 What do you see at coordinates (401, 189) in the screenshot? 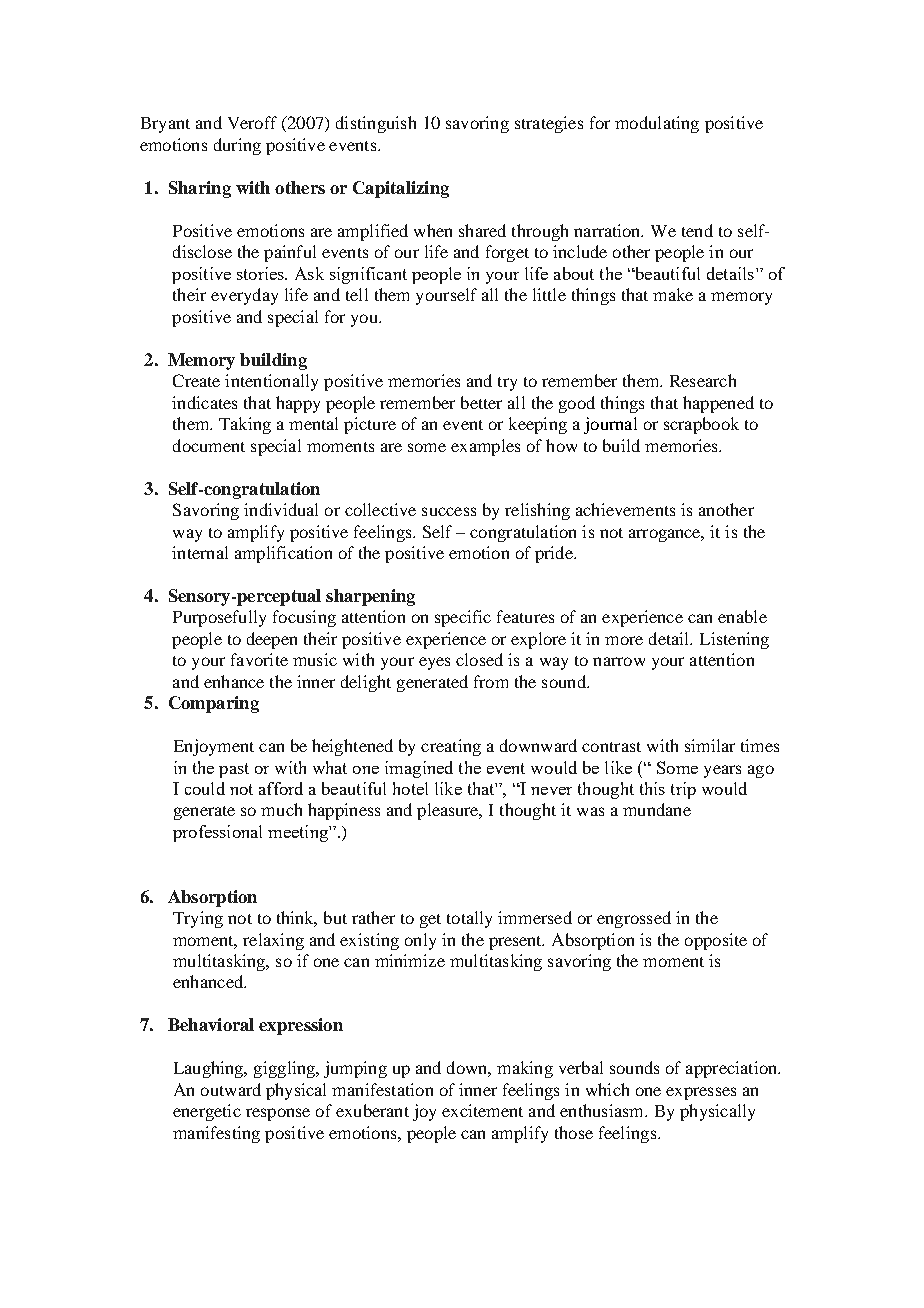
I see `Capitalizing` at bounding box center [401, 189].
